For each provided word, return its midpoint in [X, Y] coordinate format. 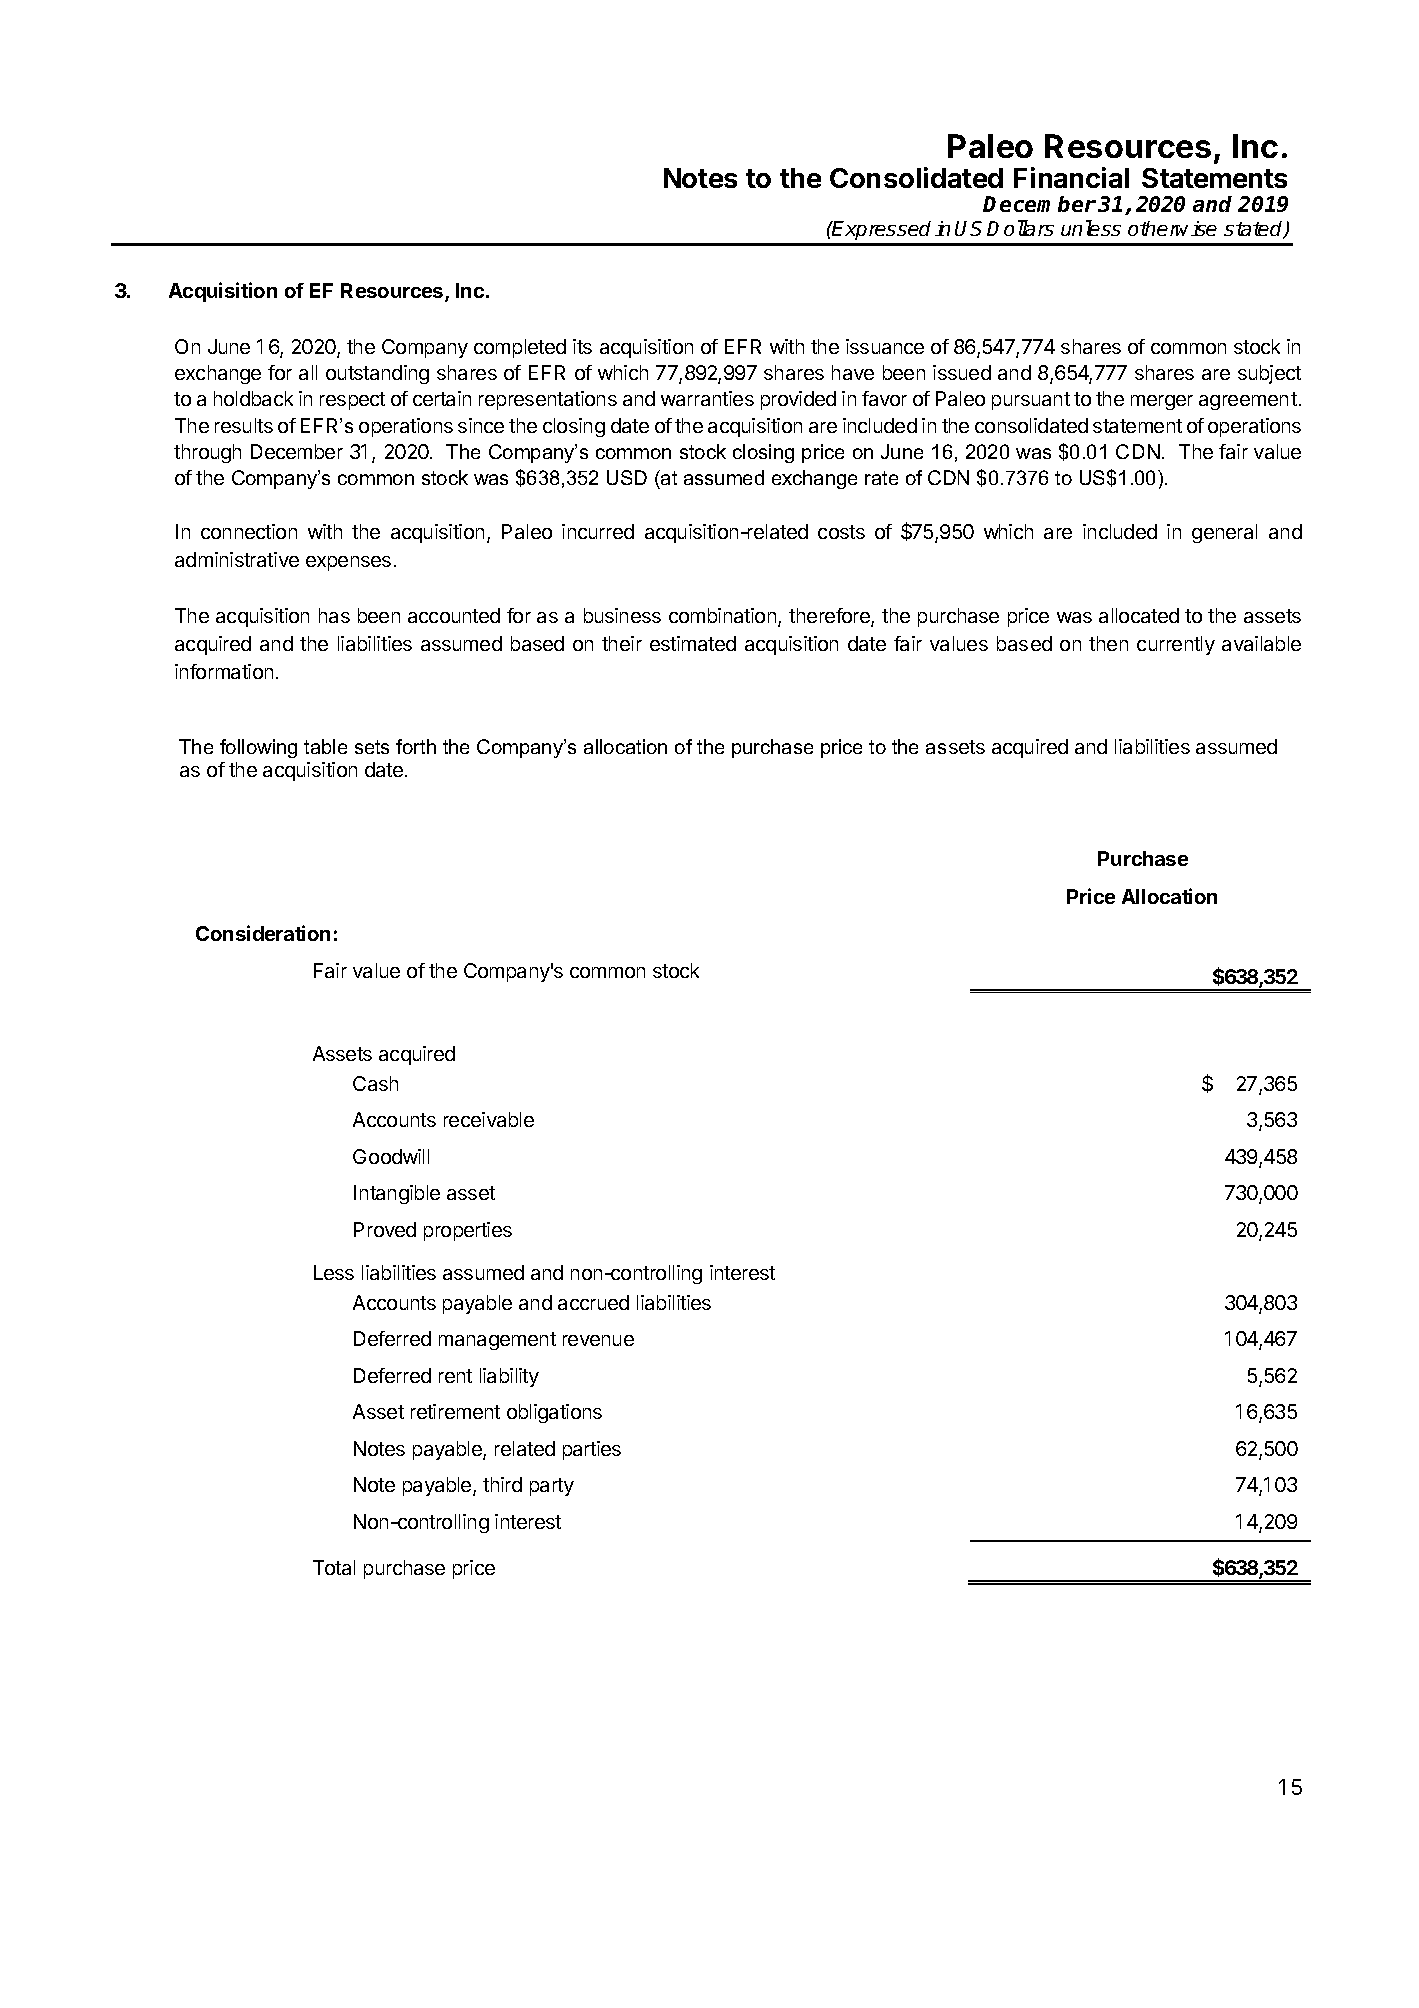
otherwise [1172, 228]
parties [592, 1450]
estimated [693, 643]
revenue [598, 1340]
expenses [348, 563]
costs [841, 532]
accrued [593, 1302]
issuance [885, 346]
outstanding [377, 374]
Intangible [397, 1194]
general [1224, 533]
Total [334, 1567]
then [1108, 643]
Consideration [263, 933]
